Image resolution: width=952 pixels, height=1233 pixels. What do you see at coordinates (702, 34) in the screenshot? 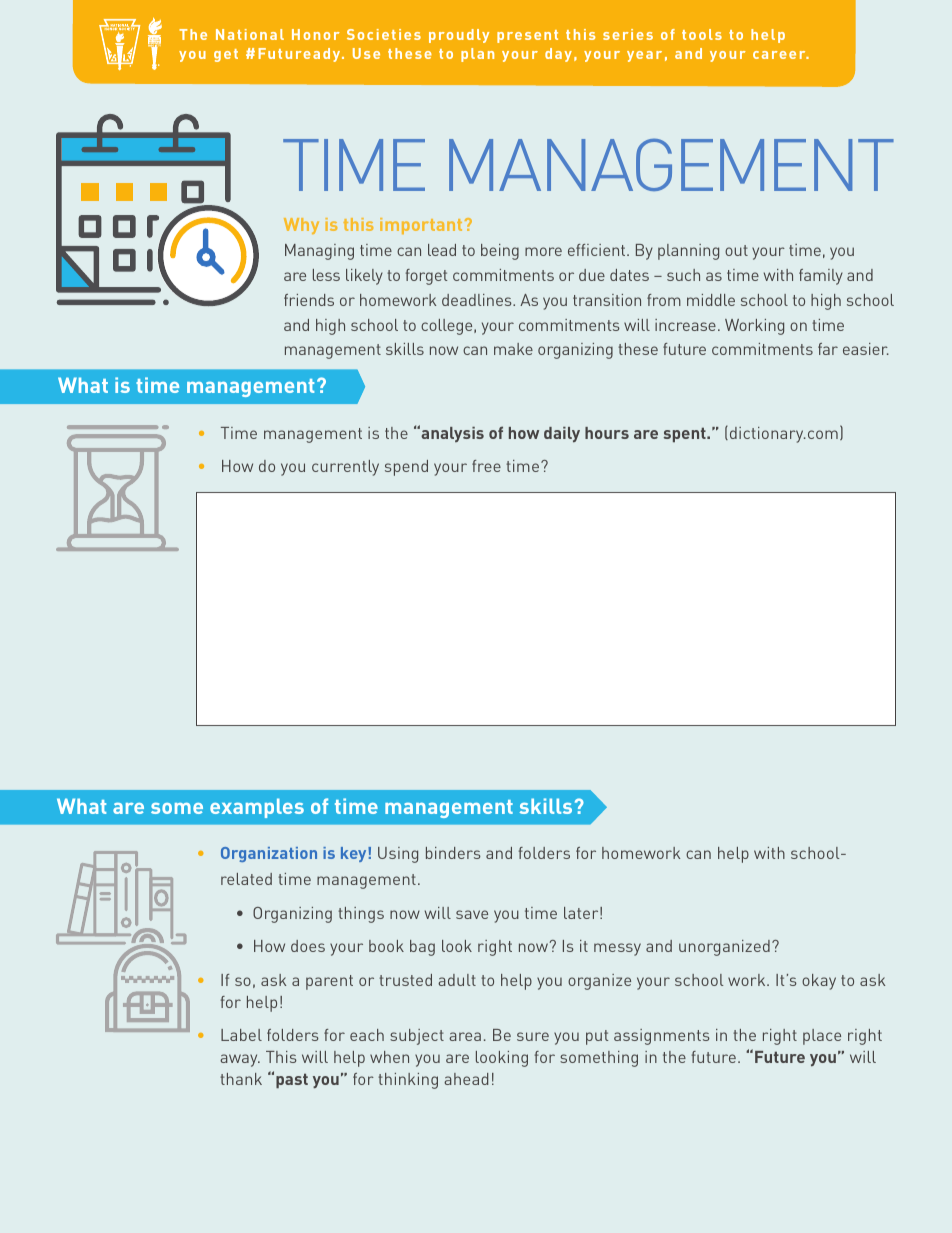
I see `tools` at bounding box center [702, 34].
